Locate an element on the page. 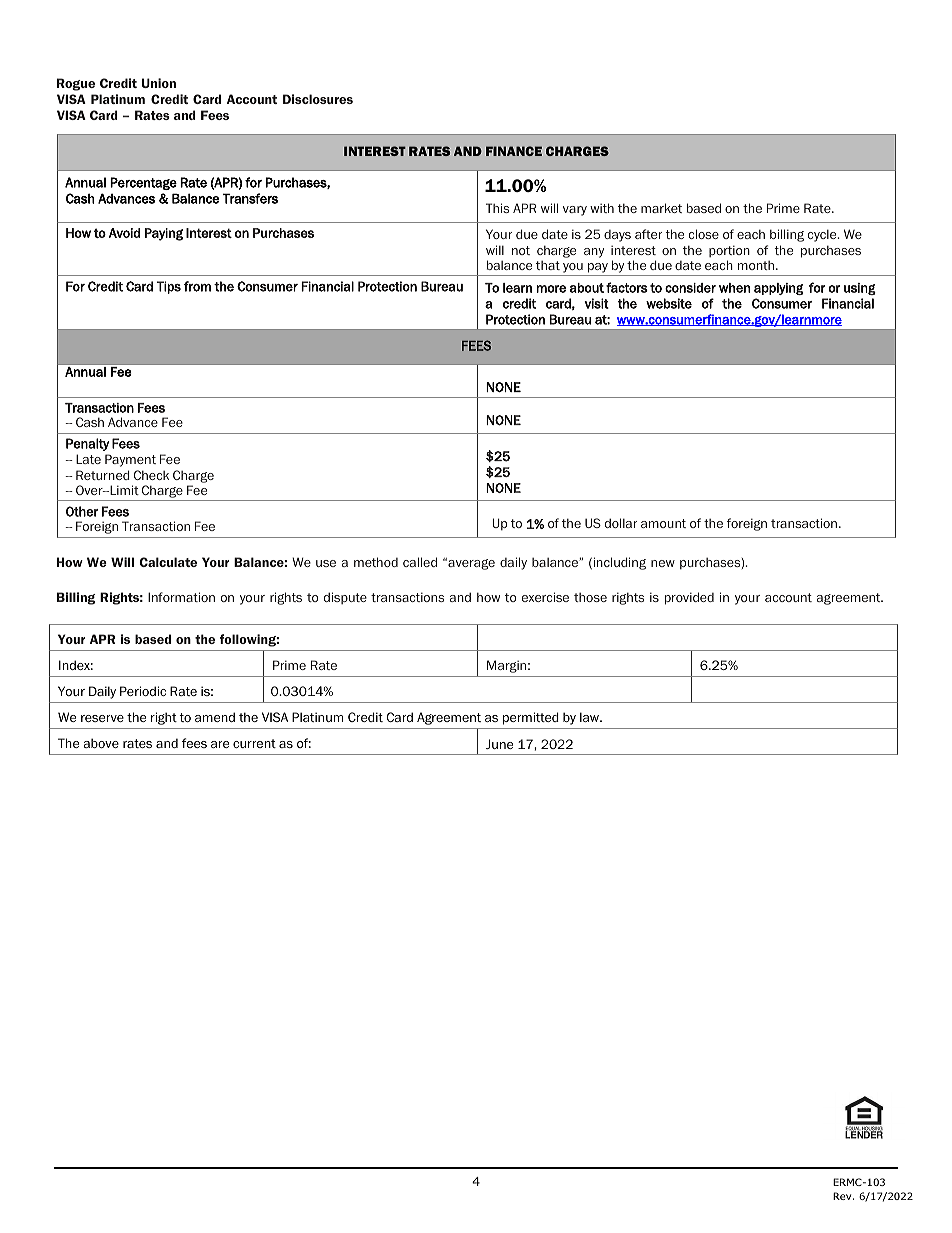 This page has height=1233, width=952. visit is located at coordinates (596, 303).
